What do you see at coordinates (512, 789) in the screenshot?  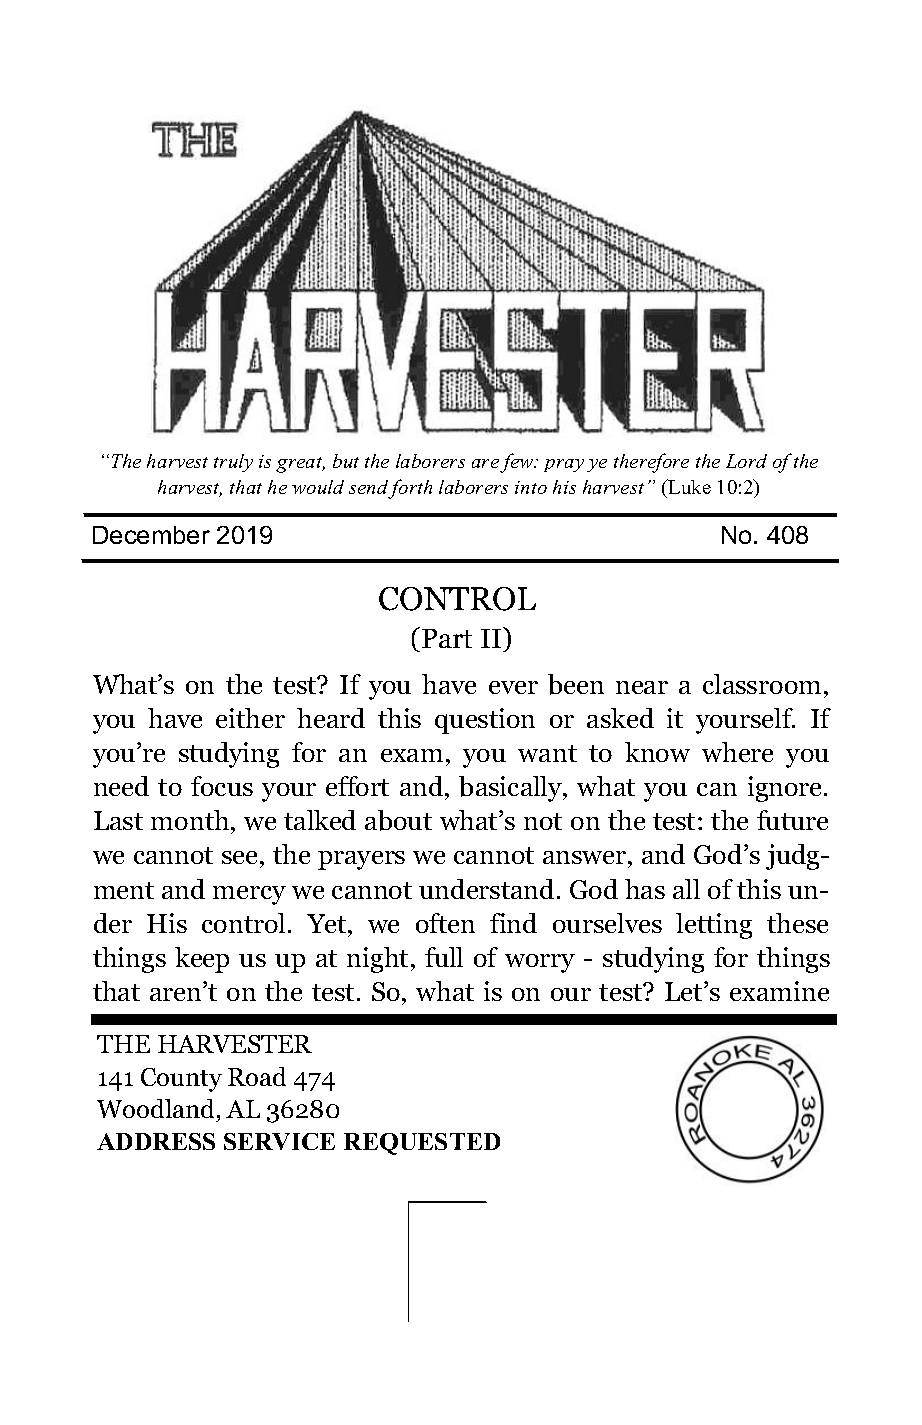 I see `basically` at bounding box center [512, 789].
